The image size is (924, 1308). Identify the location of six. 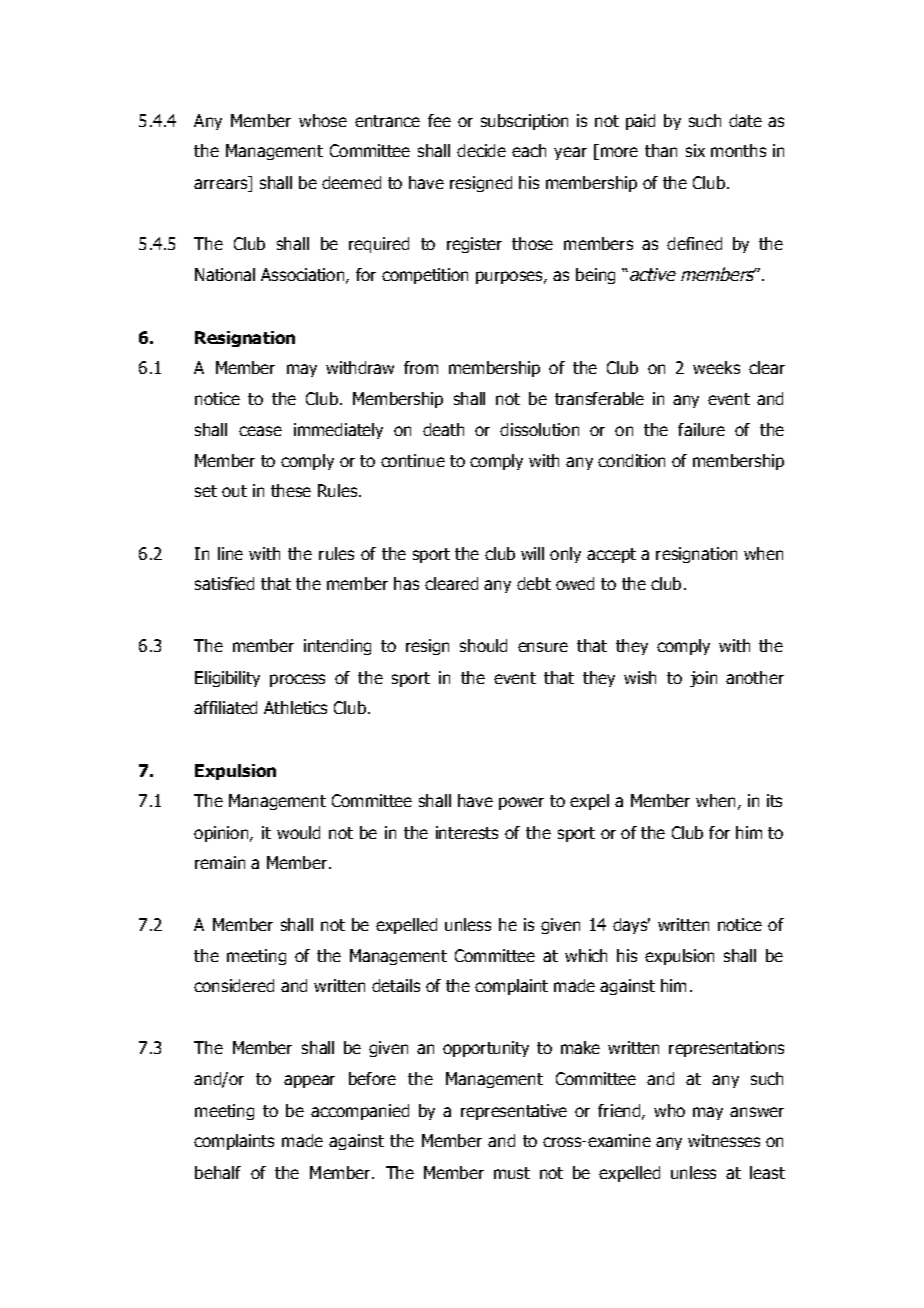
(695, 150).
